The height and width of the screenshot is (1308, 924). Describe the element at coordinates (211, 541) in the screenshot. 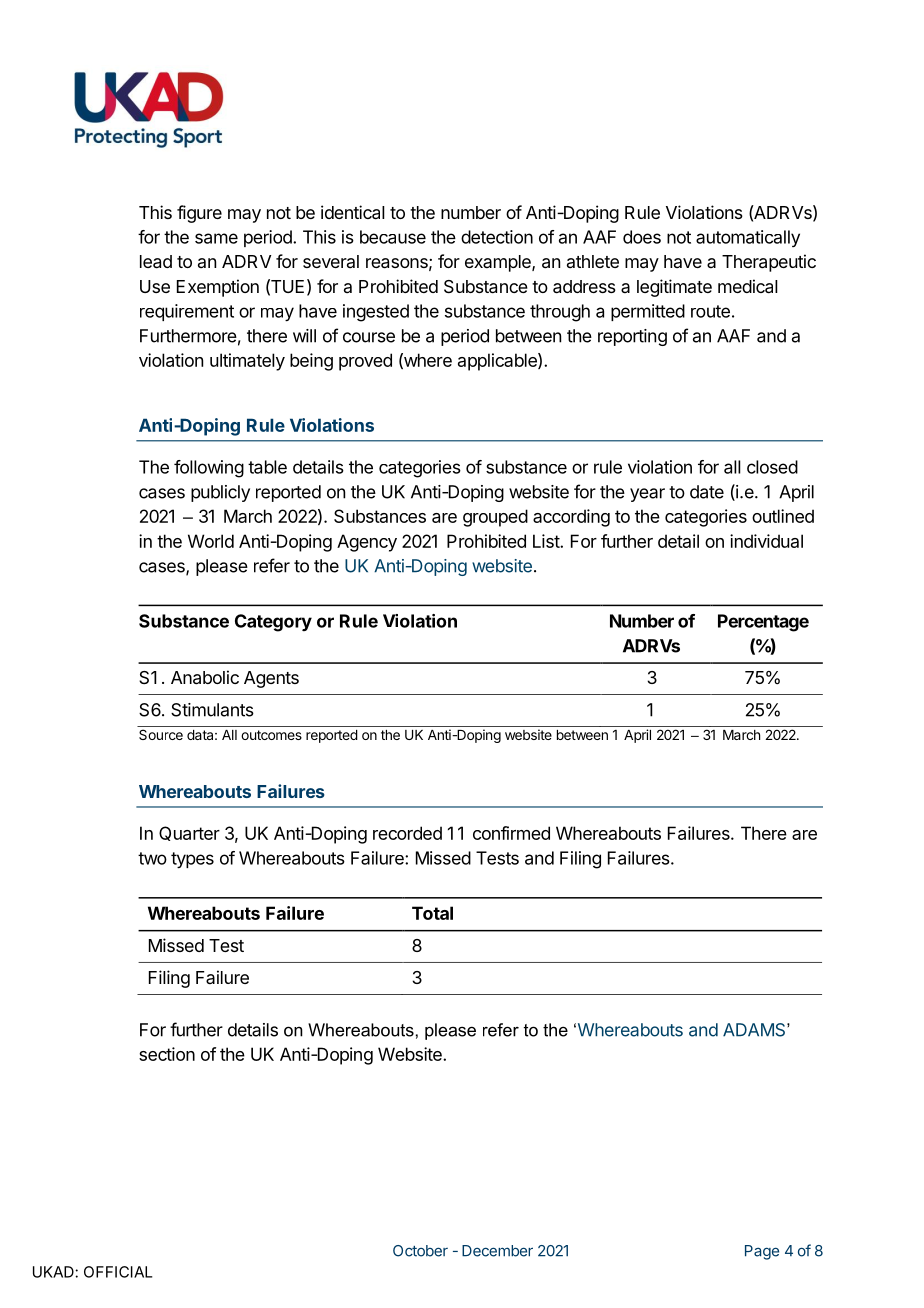

I see `World` at that location.
